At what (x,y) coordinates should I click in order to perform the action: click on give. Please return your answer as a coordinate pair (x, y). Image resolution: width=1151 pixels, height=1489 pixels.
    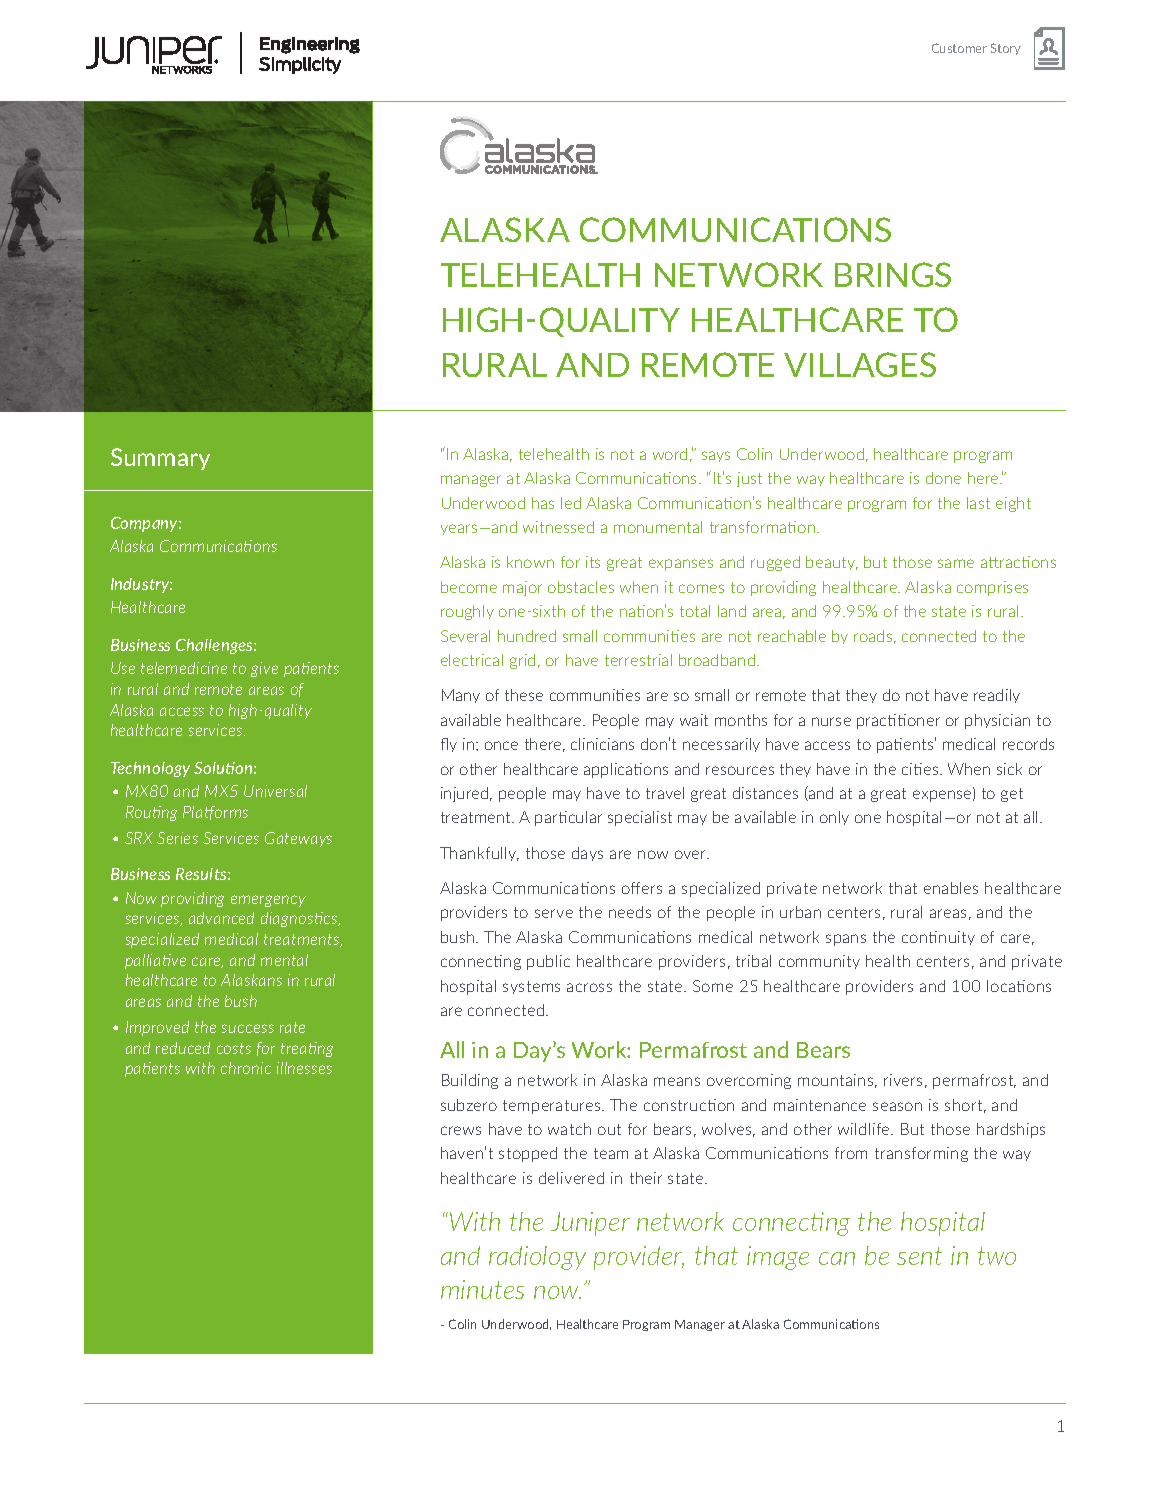
    Looking at the image, I should click on (264, 669).
